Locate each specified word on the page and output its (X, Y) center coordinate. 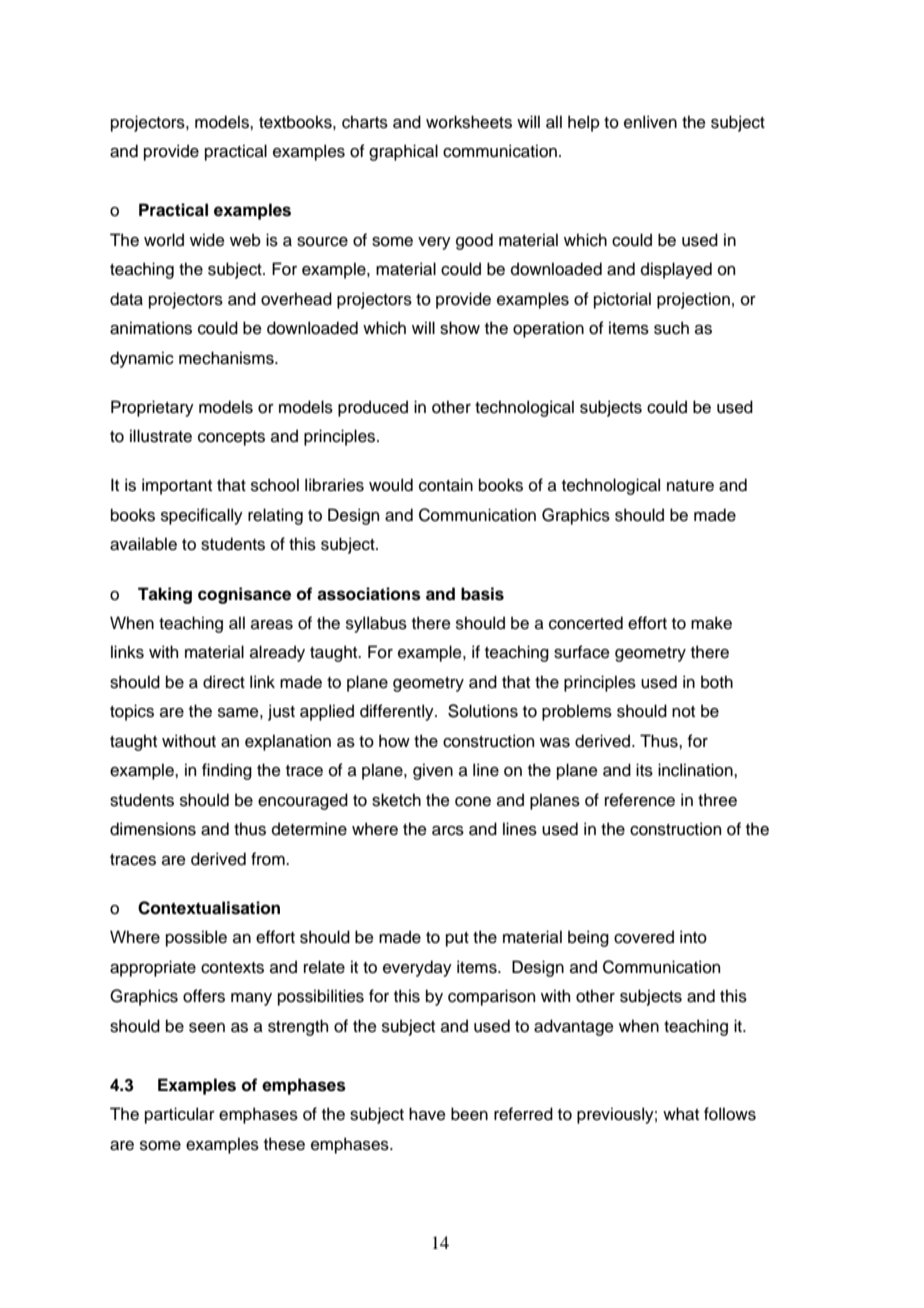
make (711, 623)
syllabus (376, 624)
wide (207, 240)
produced (373, 408)
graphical (403, 152)
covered (644, 937)
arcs (448, 831)
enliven (650, 122)
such (671, 328)
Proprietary (152, 408)
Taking (165, 595)
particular (180, 1115)
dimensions (153, 829)
